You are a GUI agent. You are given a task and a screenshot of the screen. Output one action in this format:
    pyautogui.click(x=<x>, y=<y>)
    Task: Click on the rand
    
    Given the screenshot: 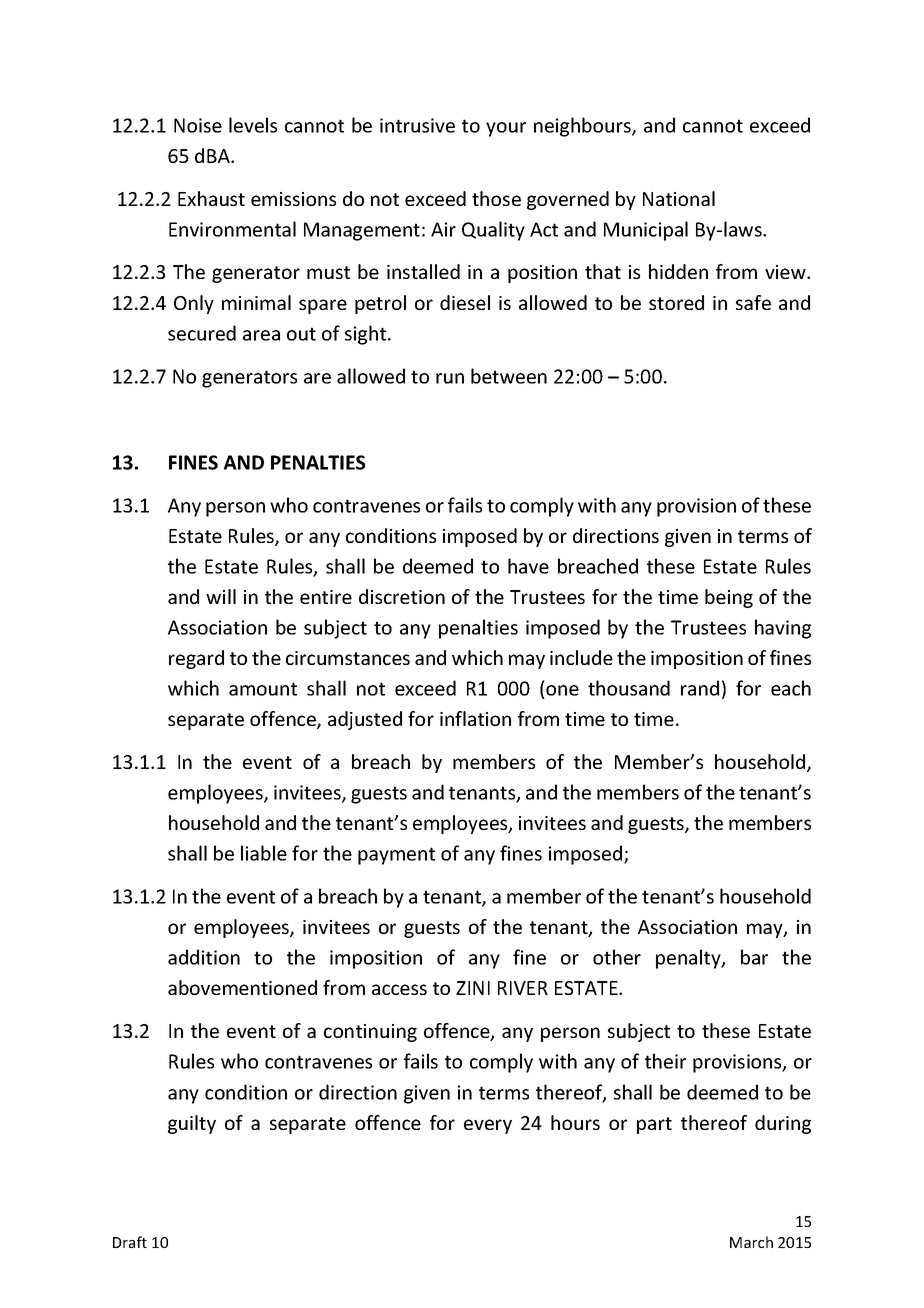 What is the action you would take?
    pyautogui.click(x=700, y=688)
